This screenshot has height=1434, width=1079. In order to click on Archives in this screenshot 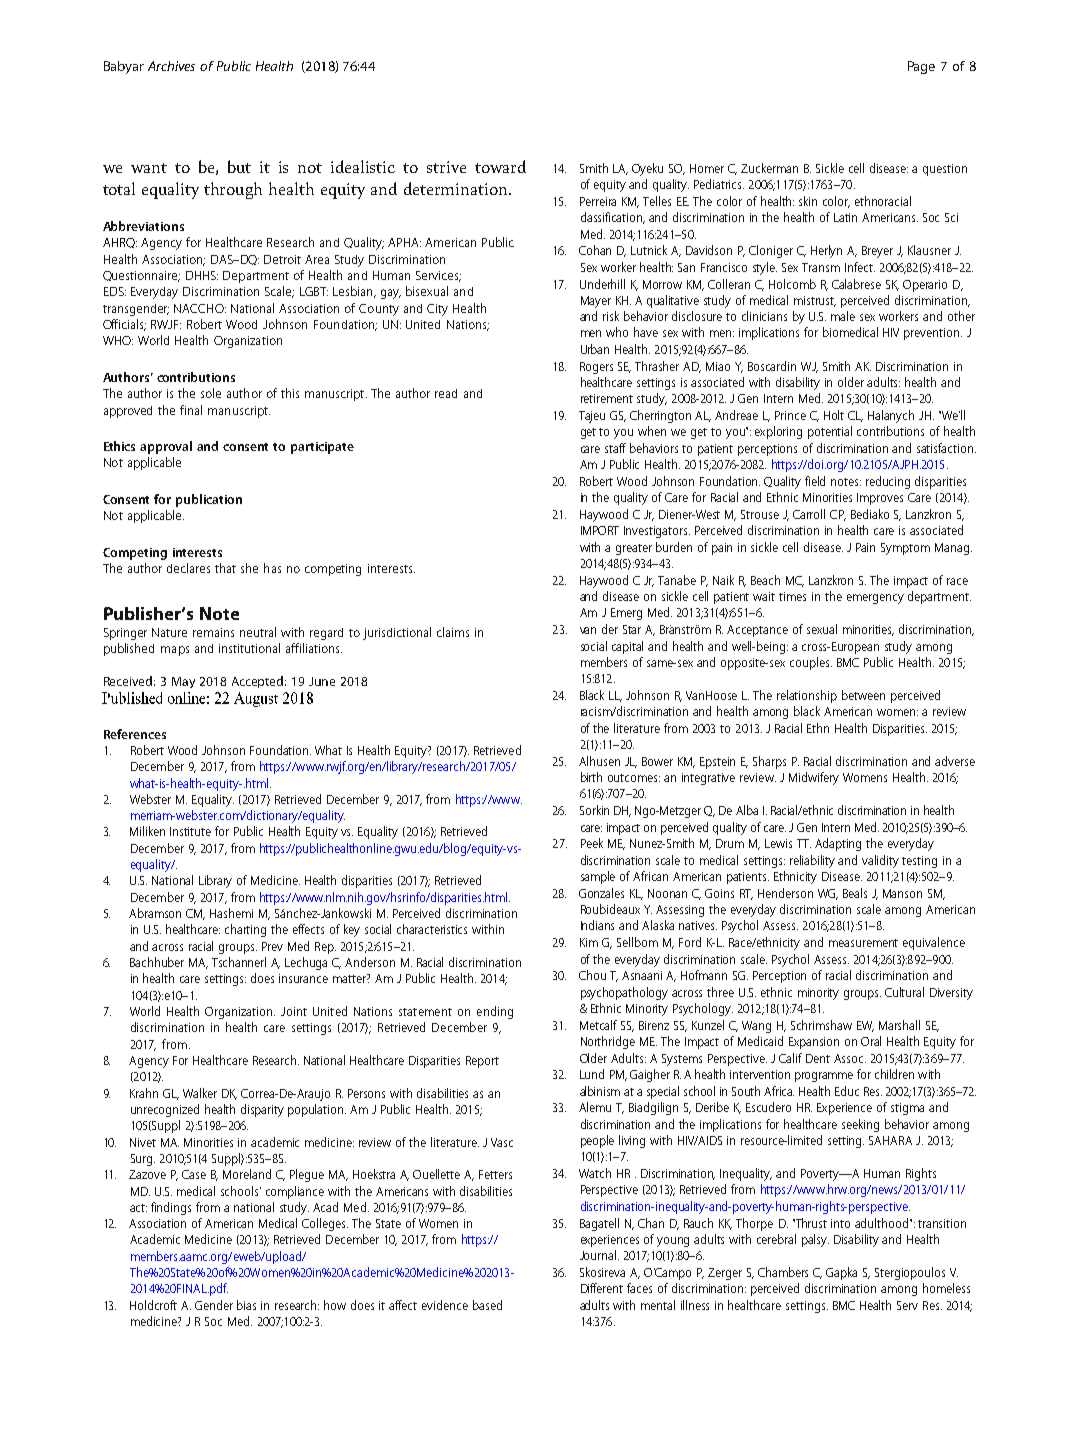, I will do `click(171, 66)`.
